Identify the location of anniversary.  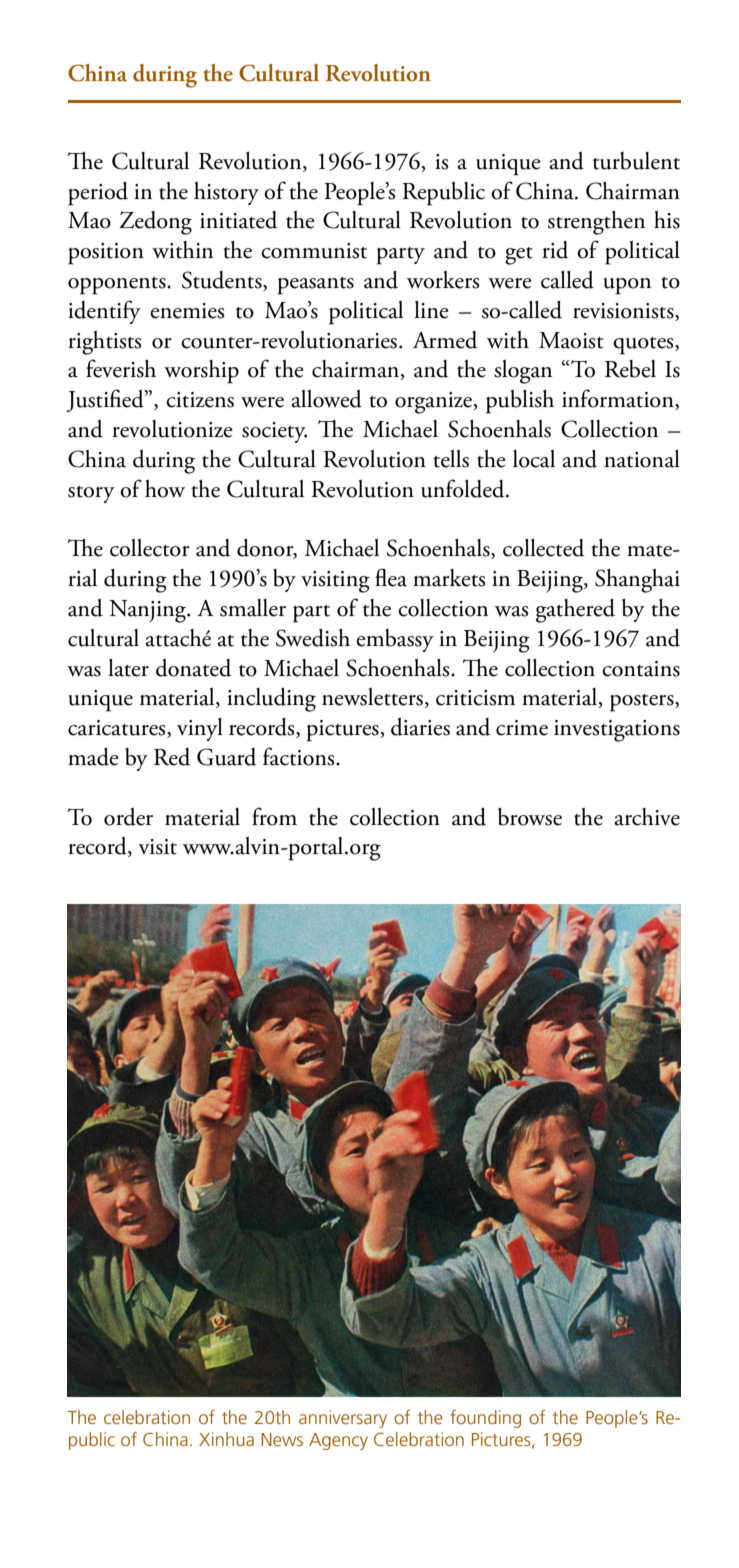
(343, 1419).
